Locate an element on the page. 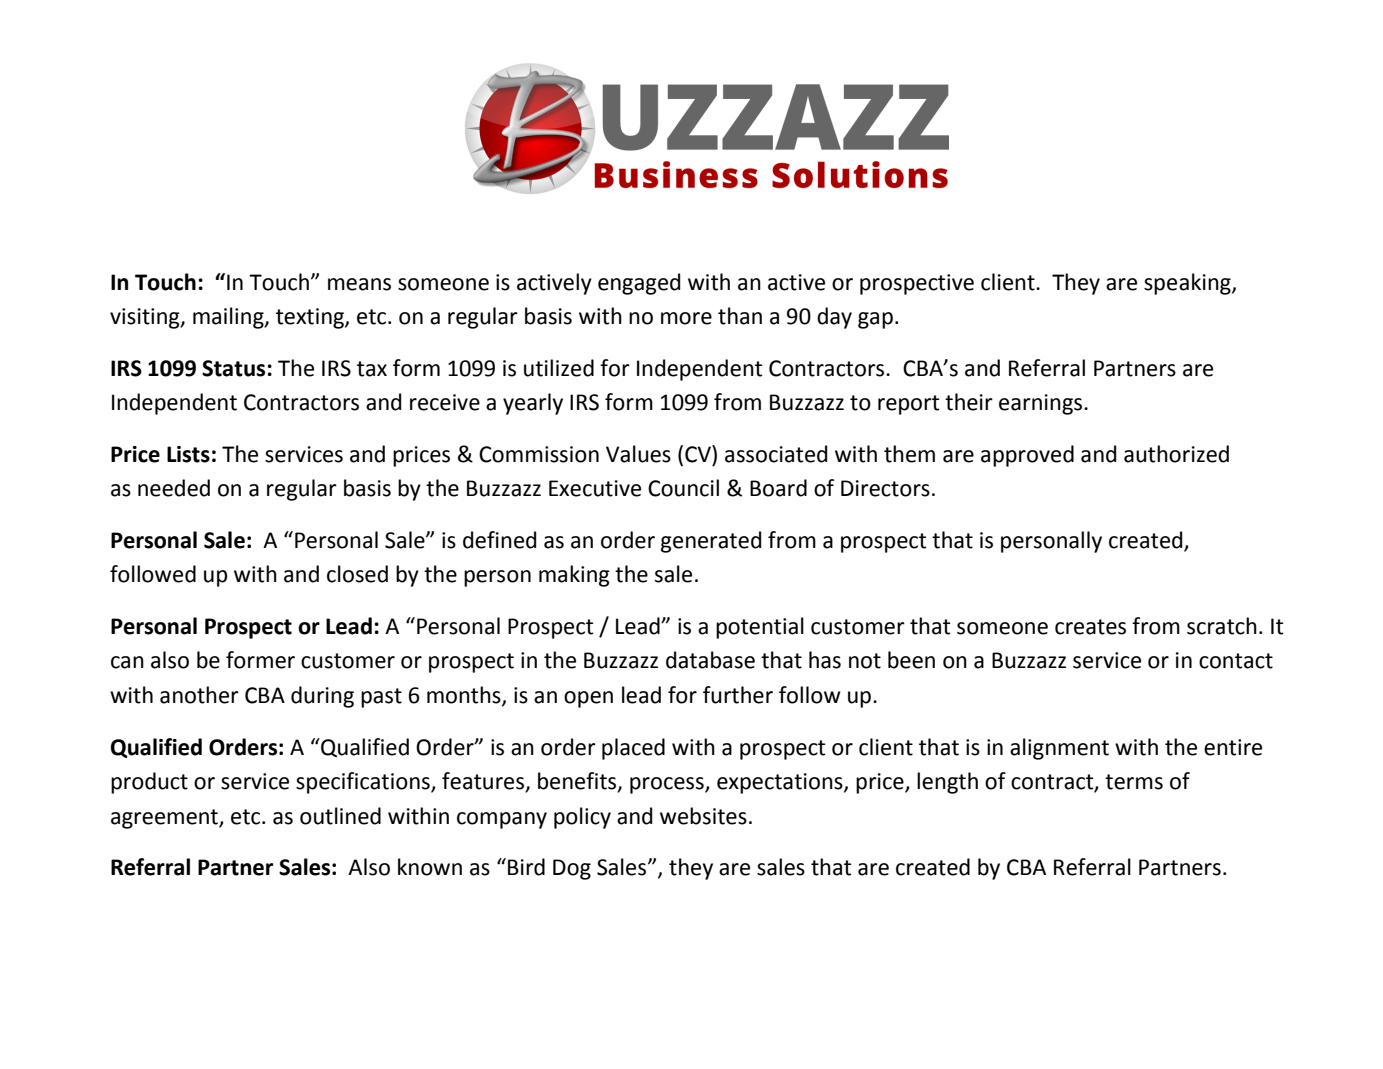 The width and height of the image is (1383, 1069). Lists is located at coordinates (188, 454).
